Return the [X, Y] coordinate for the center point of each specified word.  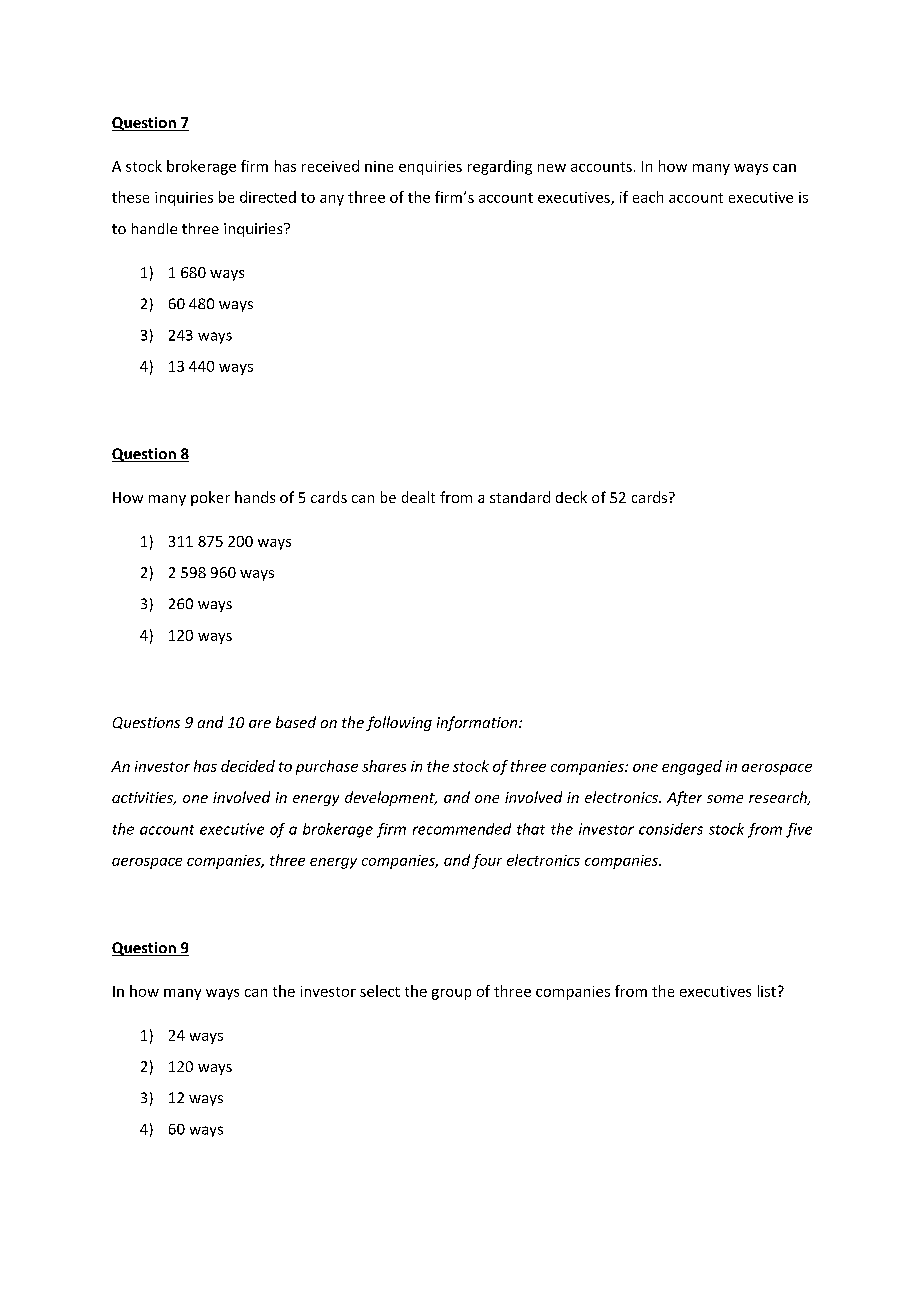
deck [571, 497]
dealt [418, 497]
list [767, 991]
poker [210, 498]
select [380, 991]
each [648, 197]
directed [268, 197]
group [451, 994]
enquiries [430, 168]
